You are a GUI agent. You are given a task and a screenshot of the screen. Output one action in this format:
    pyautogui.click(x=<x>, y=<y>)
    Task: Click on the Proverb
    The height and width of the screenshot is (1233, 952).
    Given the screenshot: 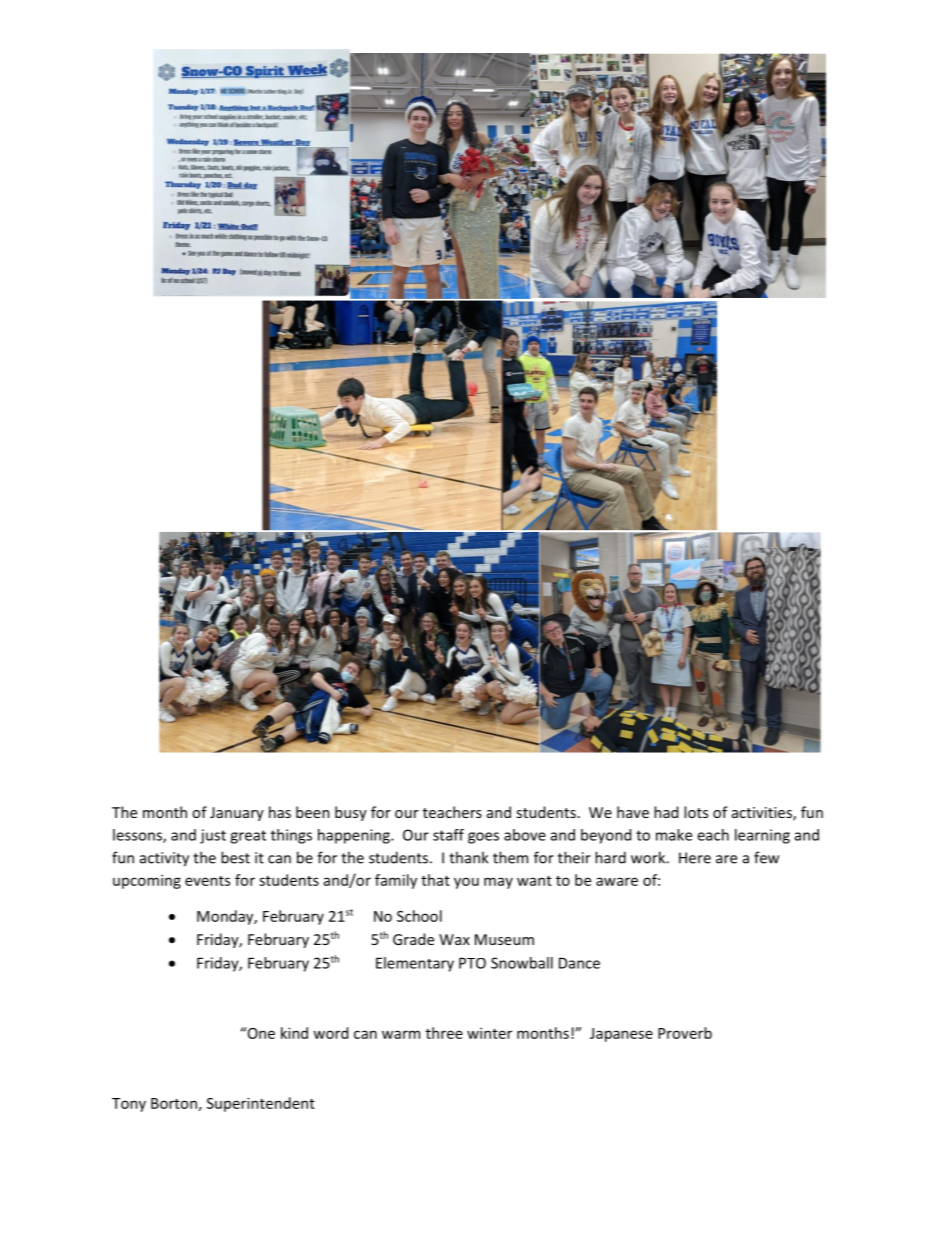 What is the action you would take?
    pyautogui.click(x=685, y=1033)
